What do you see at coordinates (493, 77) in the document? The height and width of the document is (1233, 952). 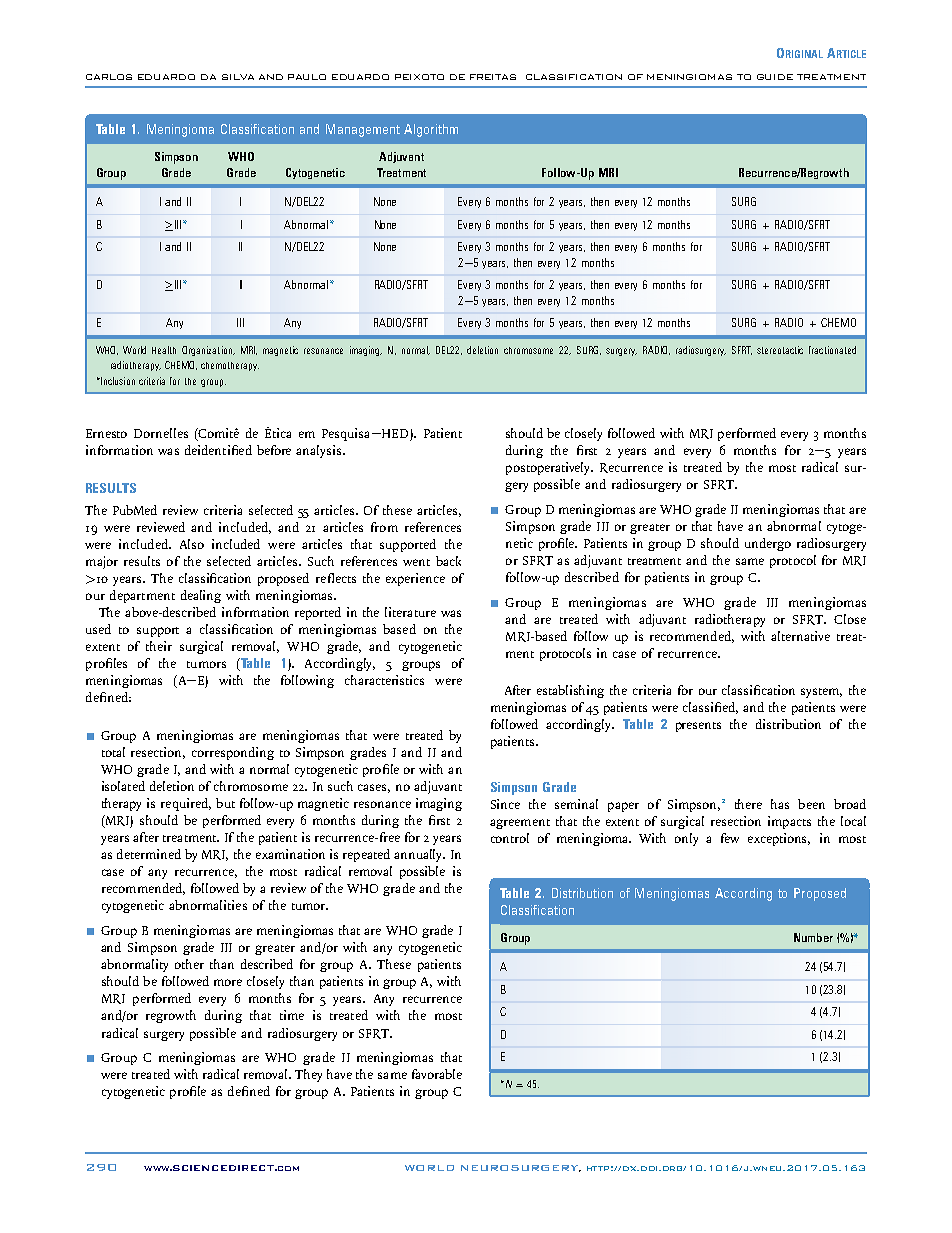 I see `FREITAS` at bounding box center [493, 77].
